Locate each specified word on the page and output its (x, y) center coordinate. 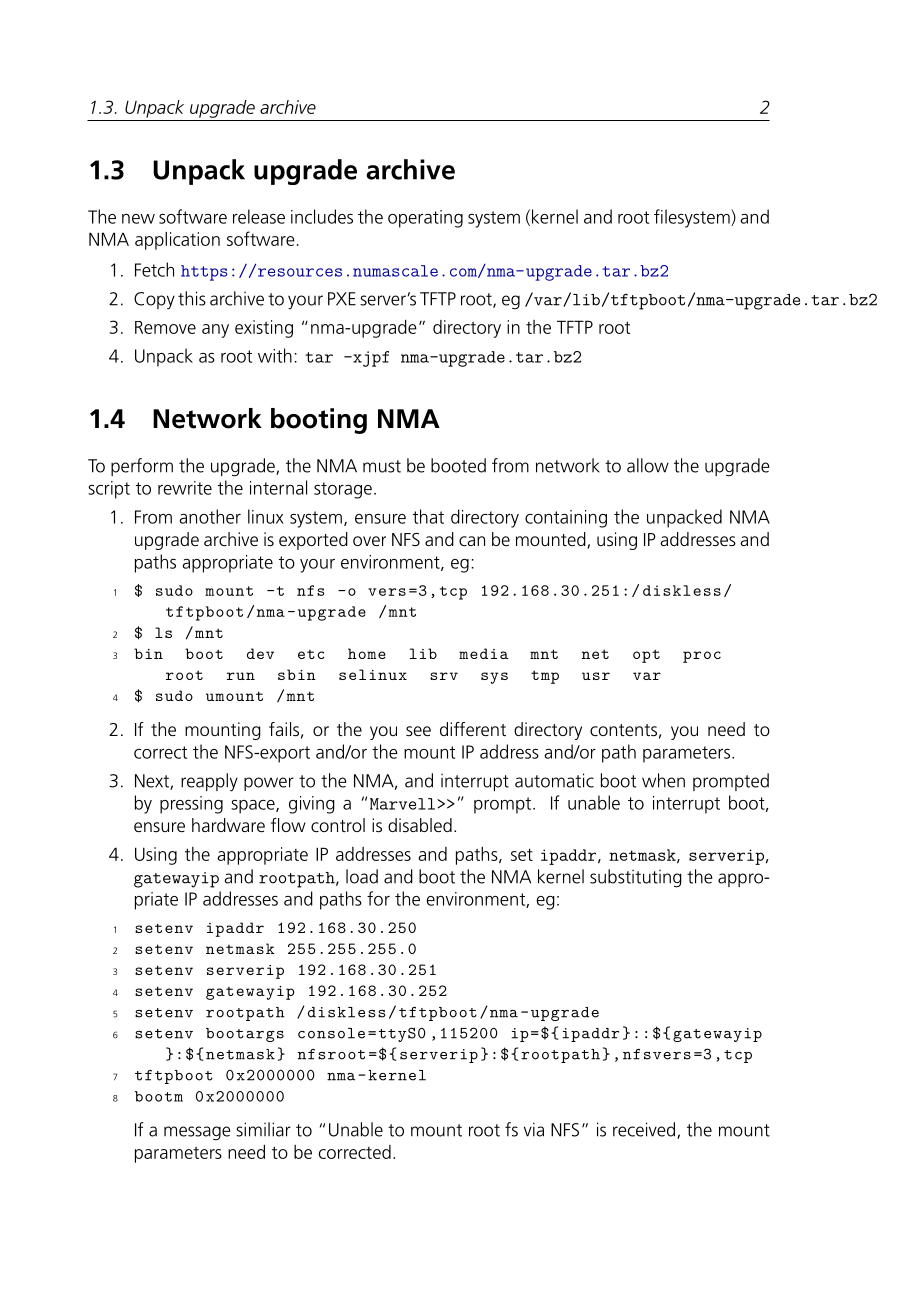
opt (646, 656)
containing (566, 519)
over (369, 541)
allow (648, 465)
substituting (636, 878)
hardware (228, 825)
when (663, 780)
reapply (209, 782)
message (197, 1133)
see (418, 731)
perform (142, 467)
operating (425, 219)
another (210, 516)
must (382, 466)
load (362, 876)
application (177, 241)
